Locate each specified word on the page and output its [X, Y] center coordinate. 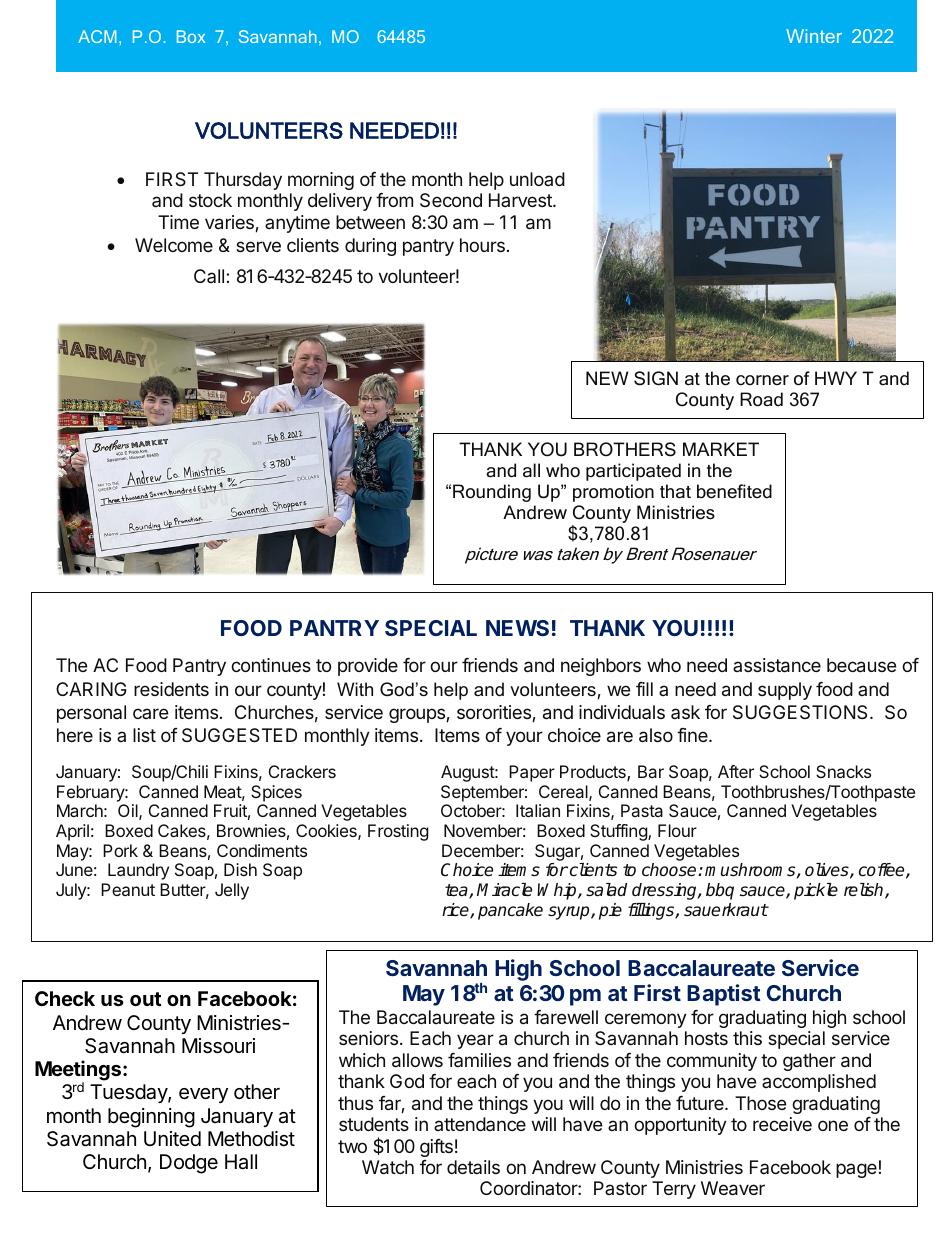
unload [537, 179]
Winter [814, 36]
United [172, 1138]
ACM [97, 36]
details [473, 1167]
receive [782, 1124]
